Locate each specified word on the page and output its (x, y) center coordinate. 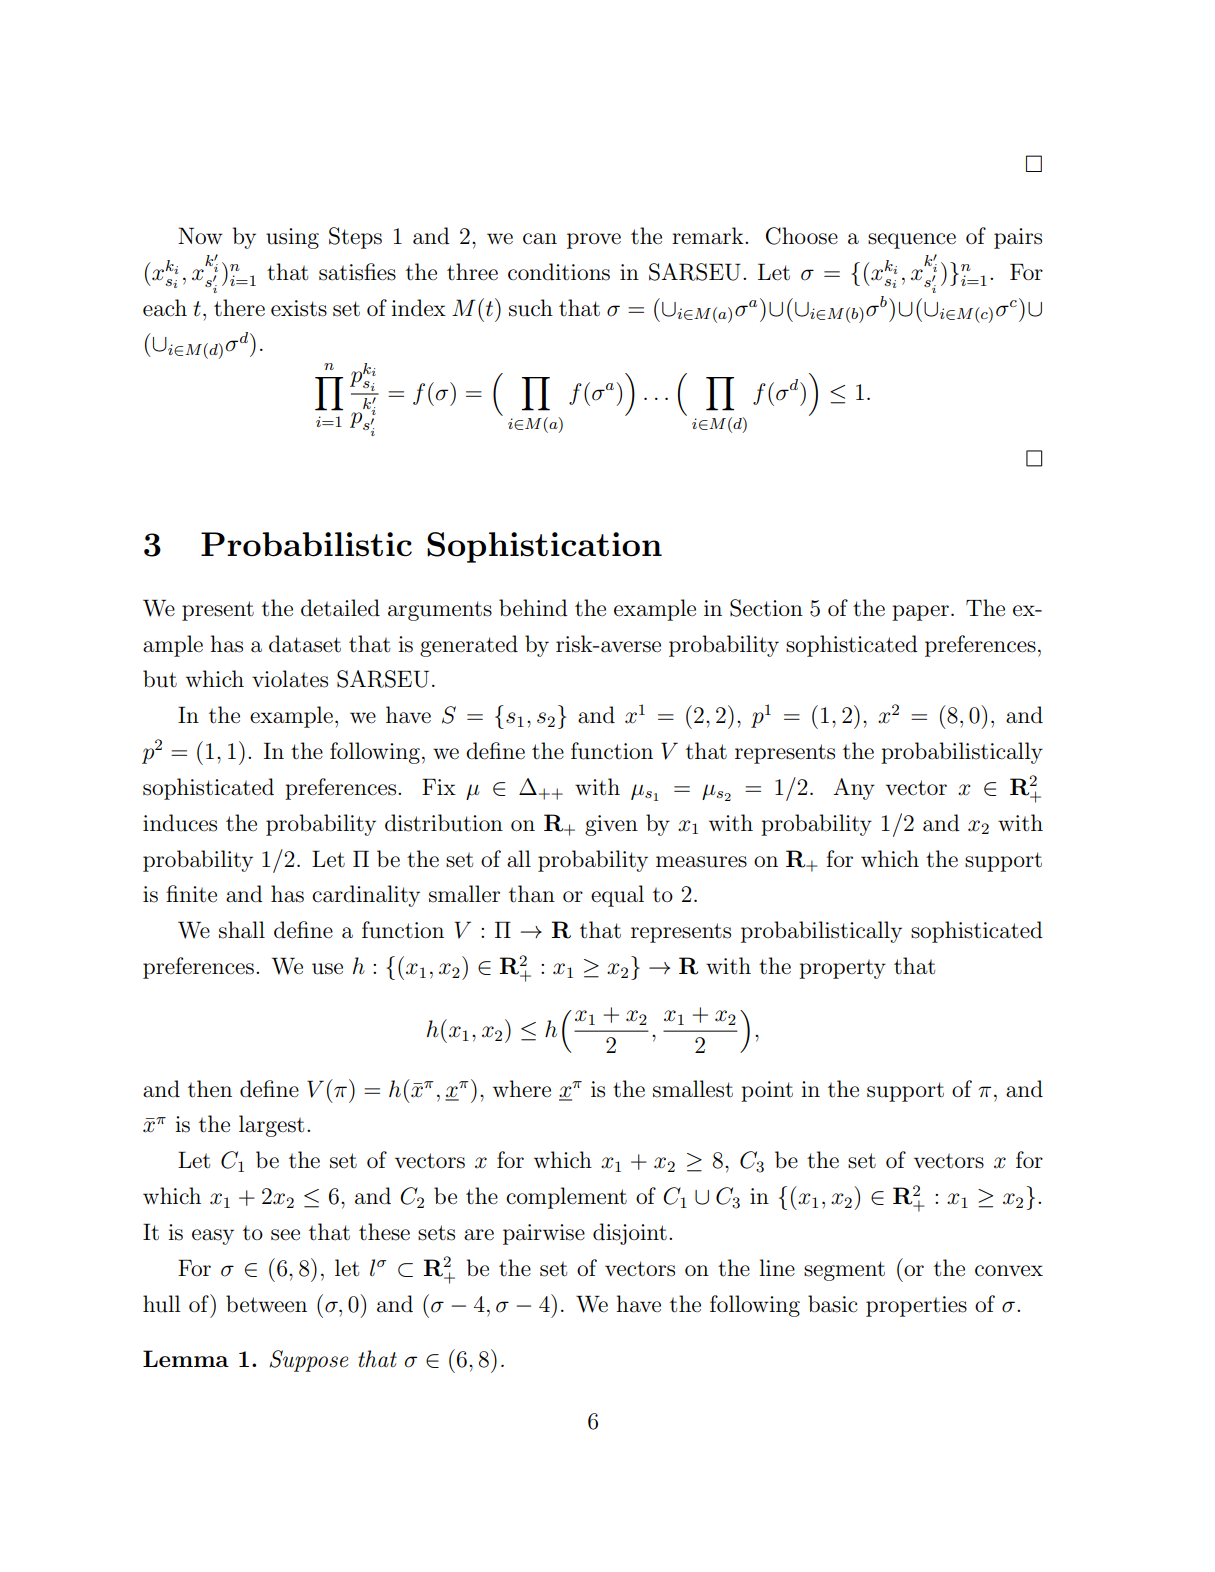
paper (920, 613)
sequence (912, 241)
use (327, 969)
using (292, 238)
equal (617, 896)
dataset (305, 644)
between (266, 1304)
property (842, 969)
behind (533, 608)
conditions (559, 272)
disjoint (630, 1234)
